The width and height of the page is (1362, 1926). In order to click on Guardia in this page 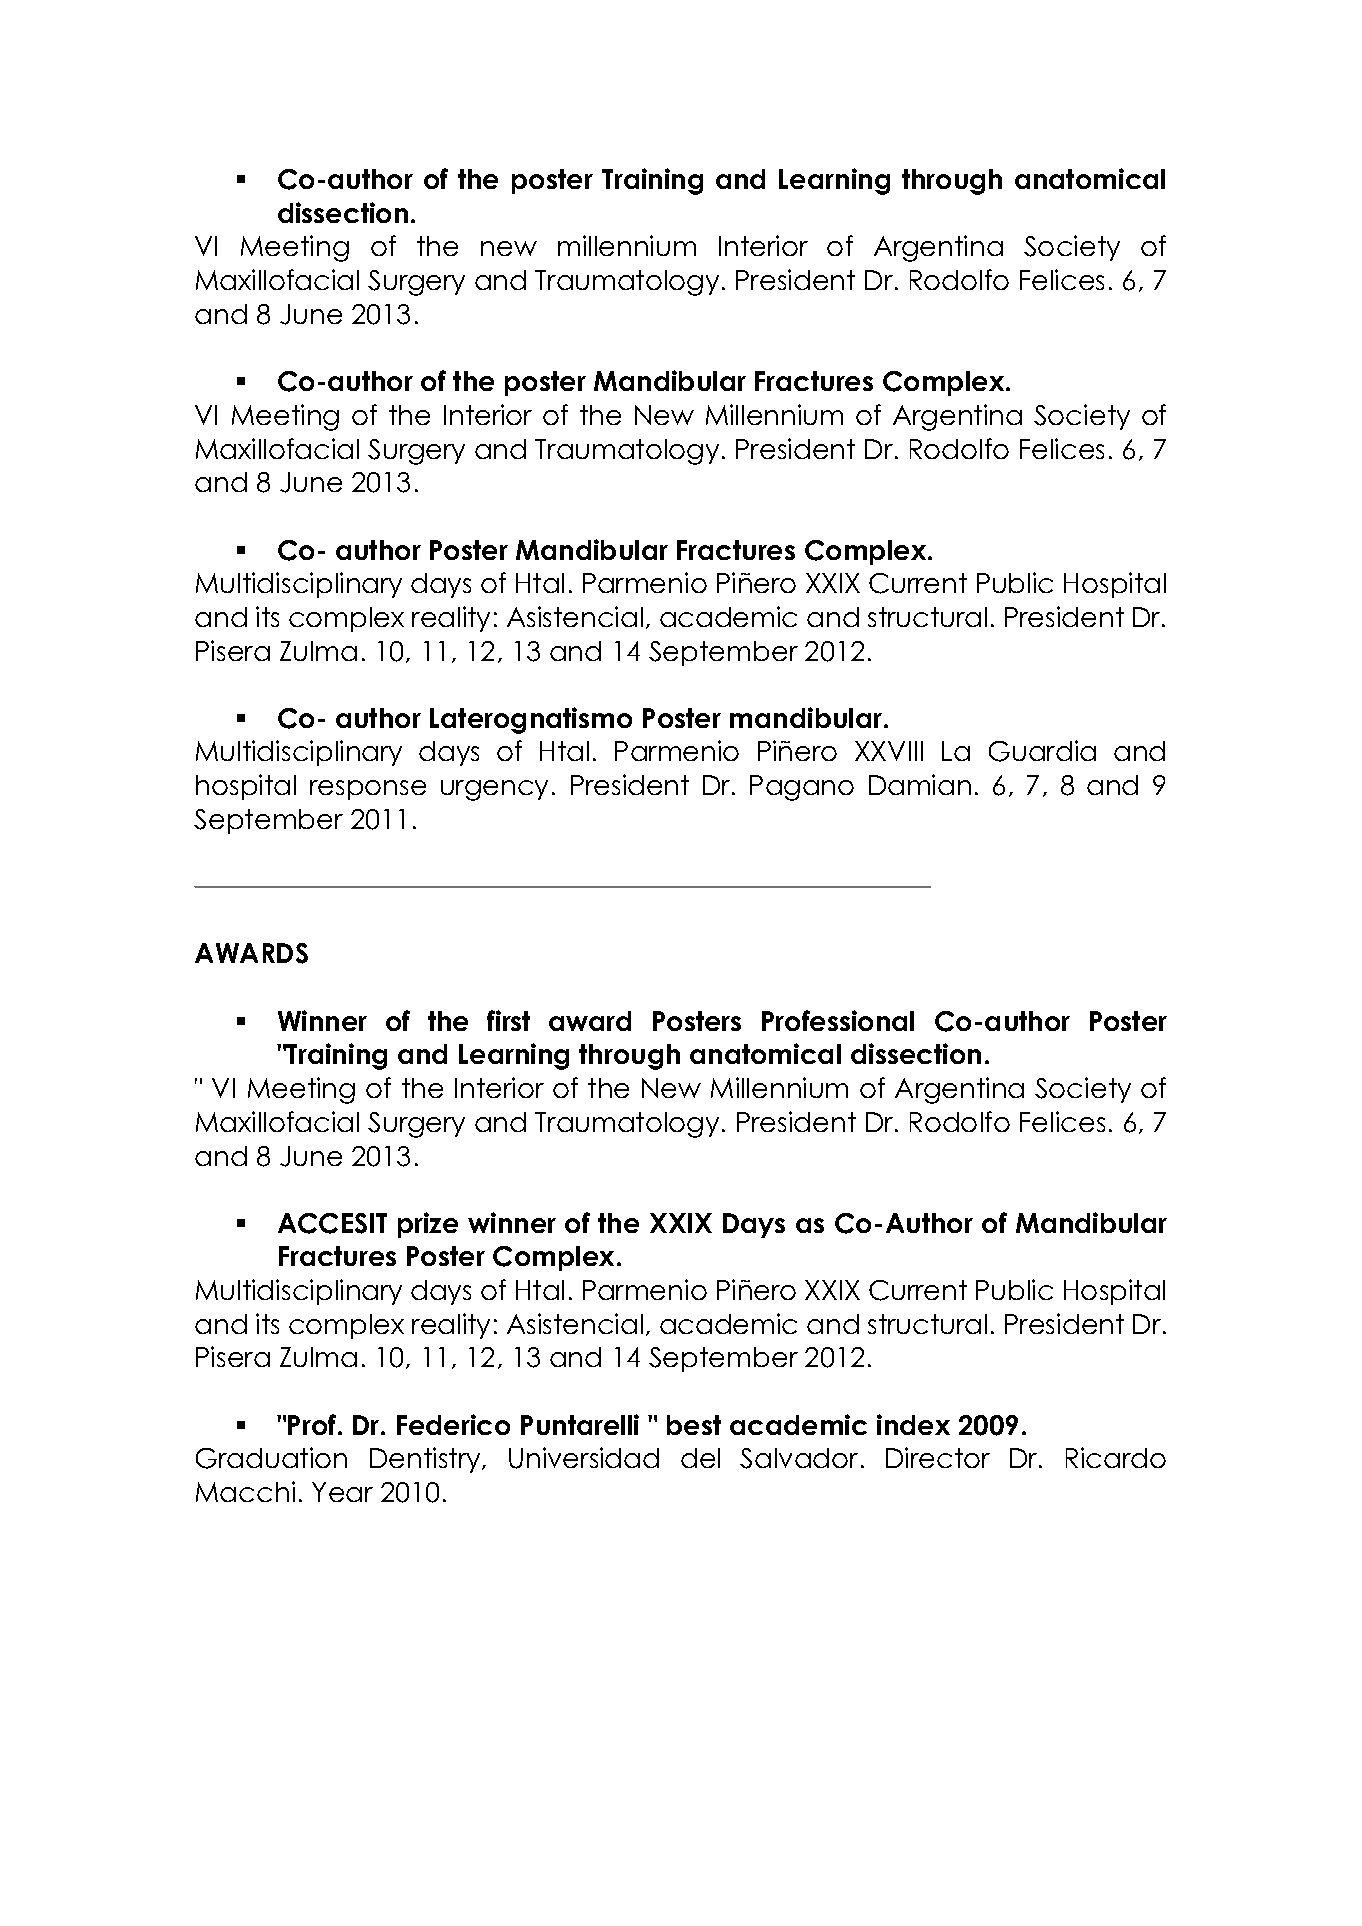, I will do `click(1042, 751)`.
